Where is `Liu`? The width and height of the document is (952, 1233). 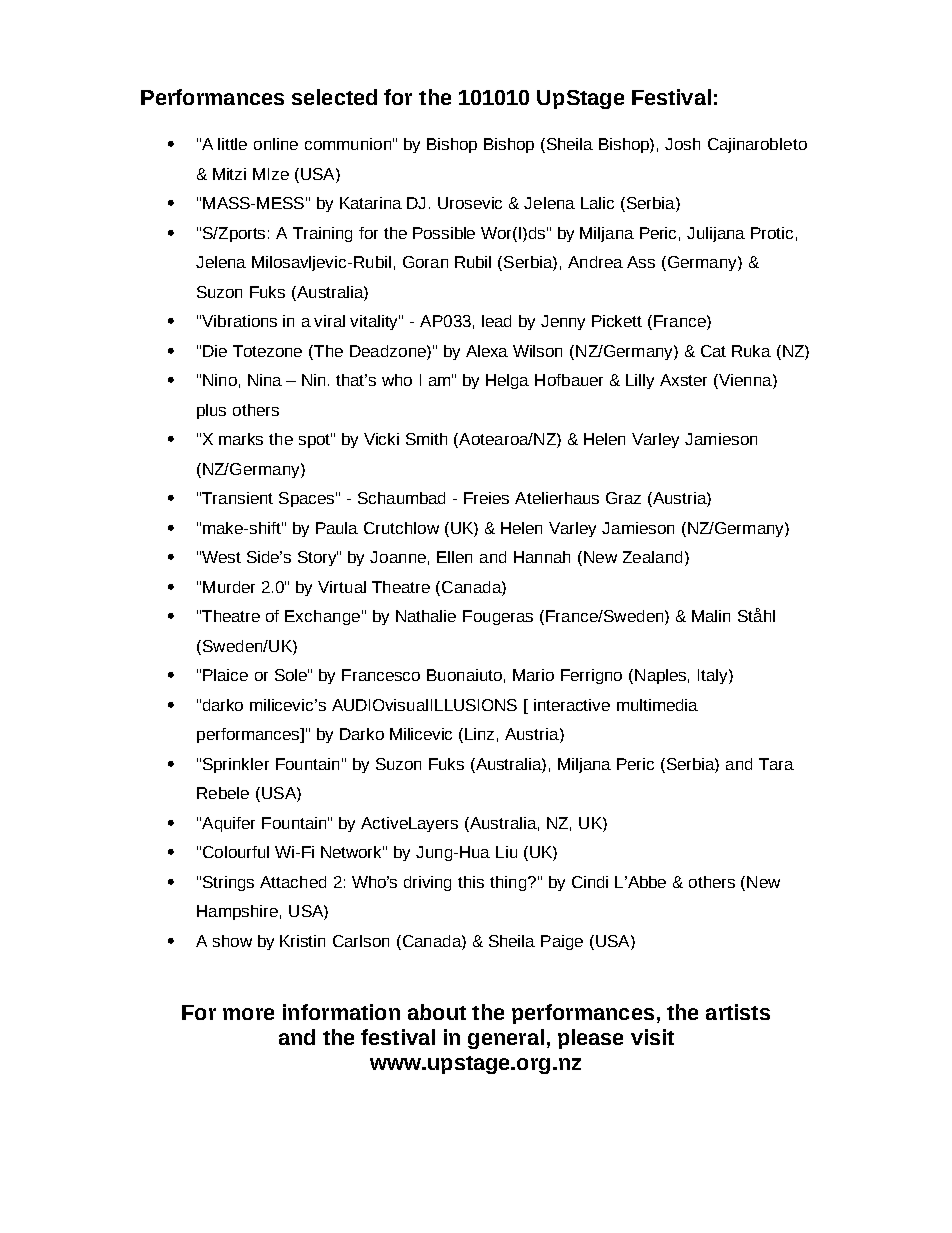
Liu is located at coordinates (506, 852).
